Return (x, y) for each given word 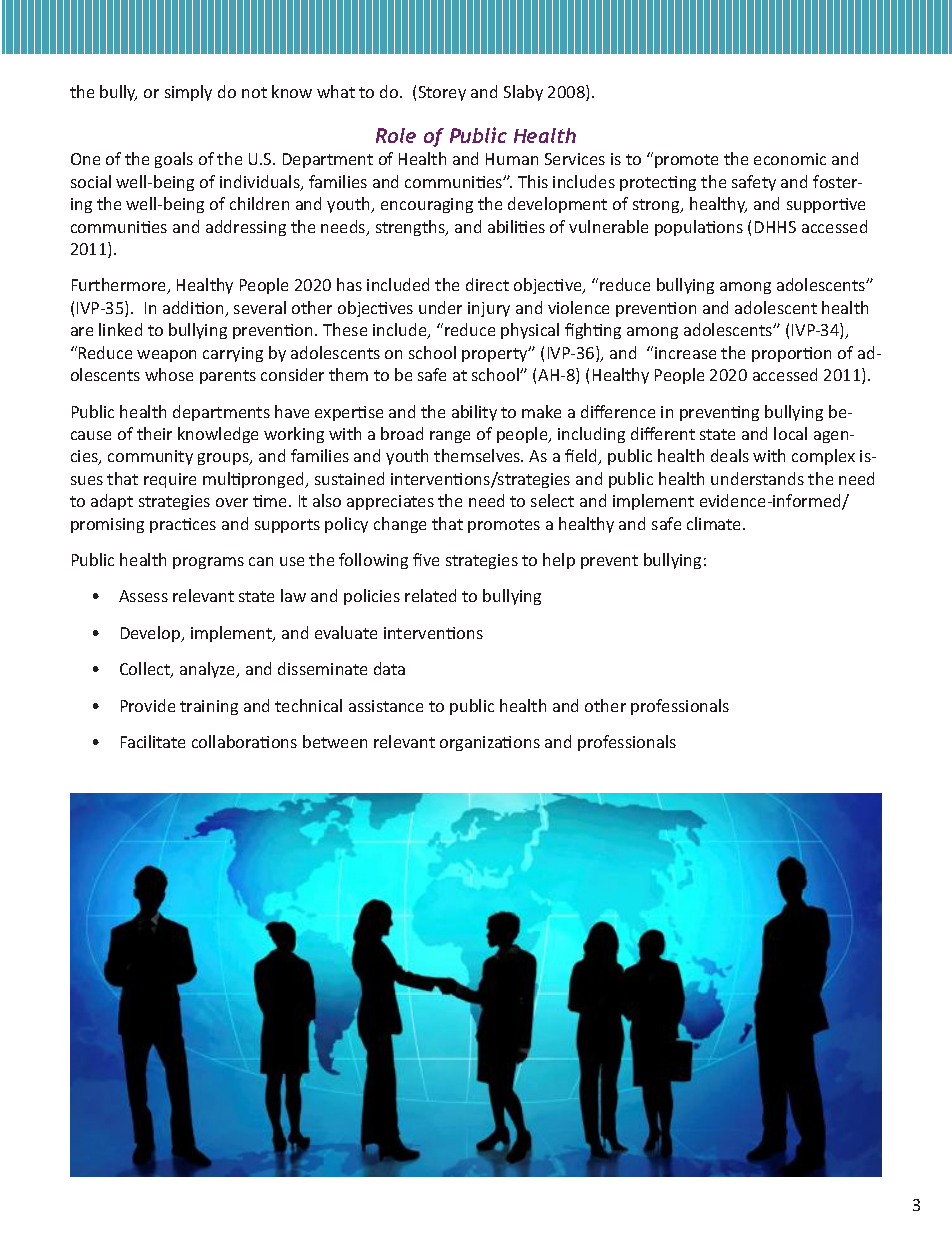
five (426, 559)
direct (487, 284)
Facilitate (153, 741)
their (154, 433)
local (790, 433)
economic (790, 159)
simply (188, 93)
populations (699, 228)
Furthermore (120, 286)
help (559, 561)
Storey (442, 93)
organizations (490, 743)
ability (474, 413)
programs (208, 563)
